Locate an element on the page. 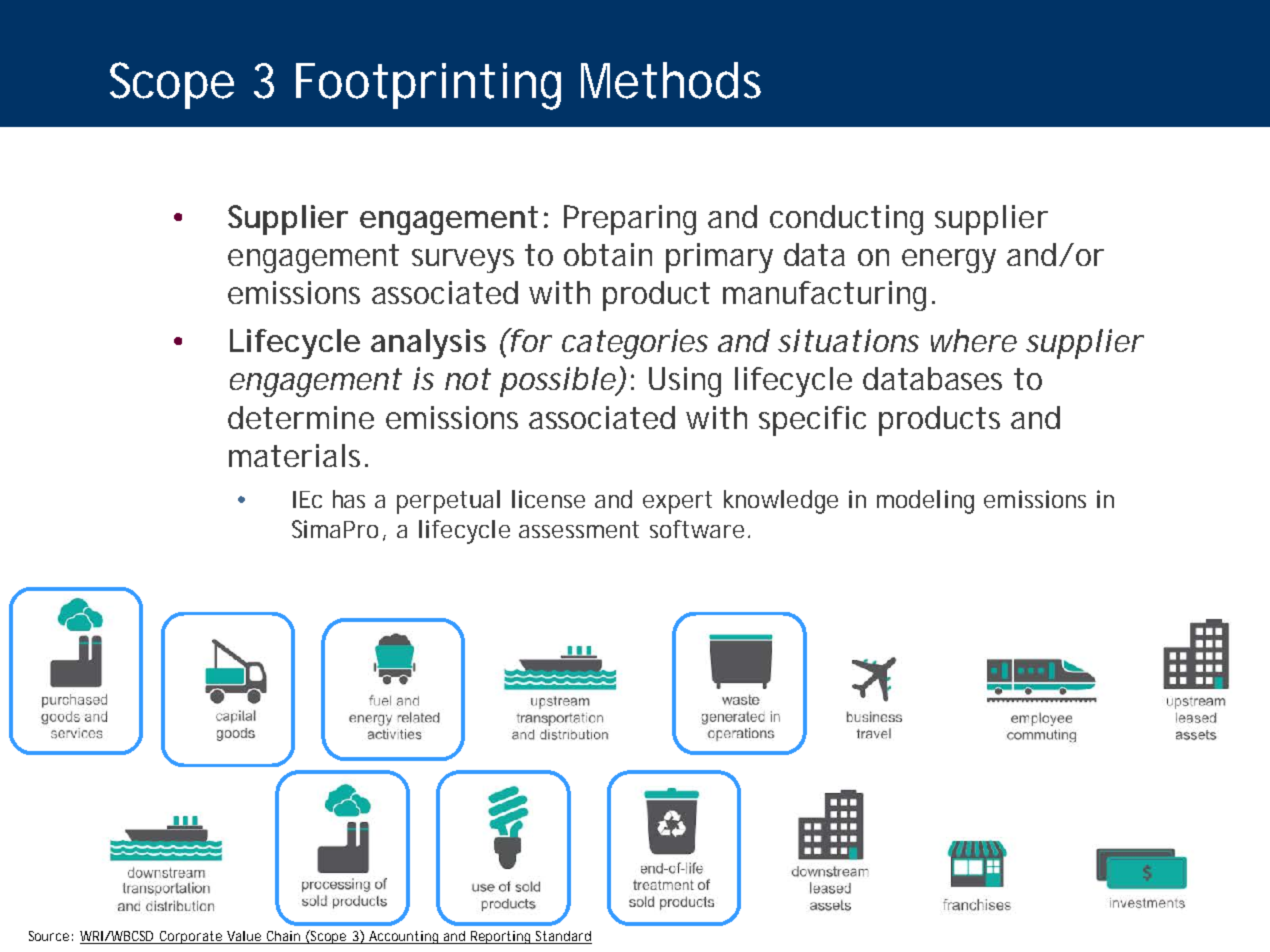 The image size is (1270, 952). software is located at coordinates (697, 529).
